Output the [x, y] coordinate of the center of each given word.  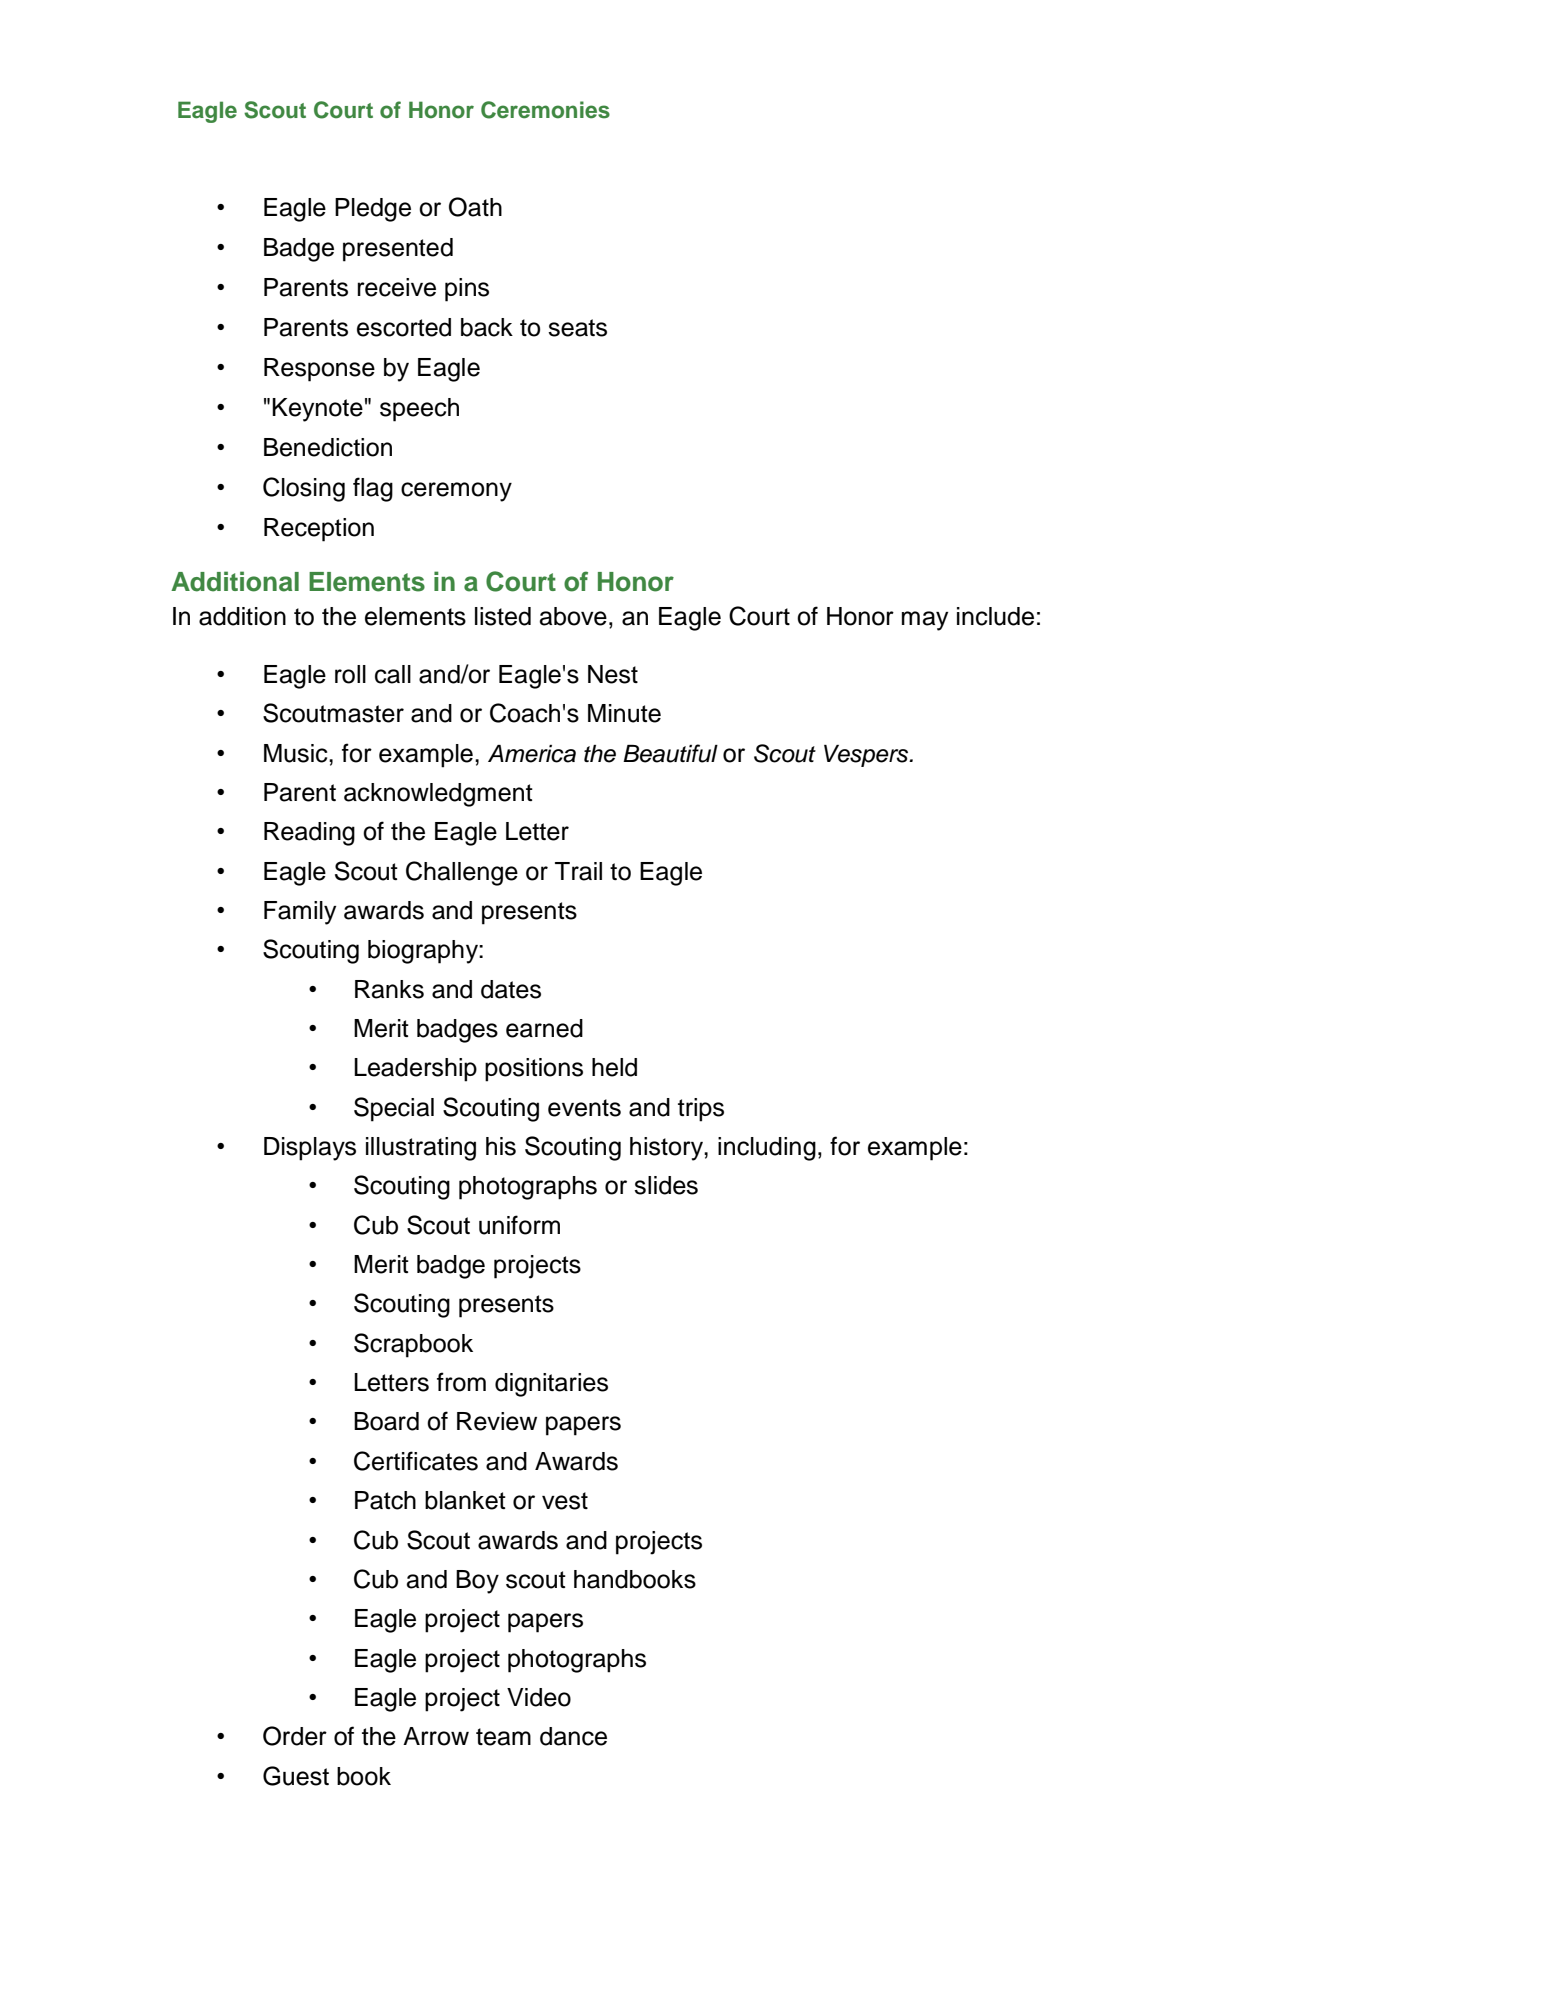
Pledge [373, 210]
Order [295, 1736]
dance [573, 1736]
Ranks [389, 989]
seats [577, 328]
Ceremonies [545, 110]
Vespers [867, 756]
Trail [578, 871]
